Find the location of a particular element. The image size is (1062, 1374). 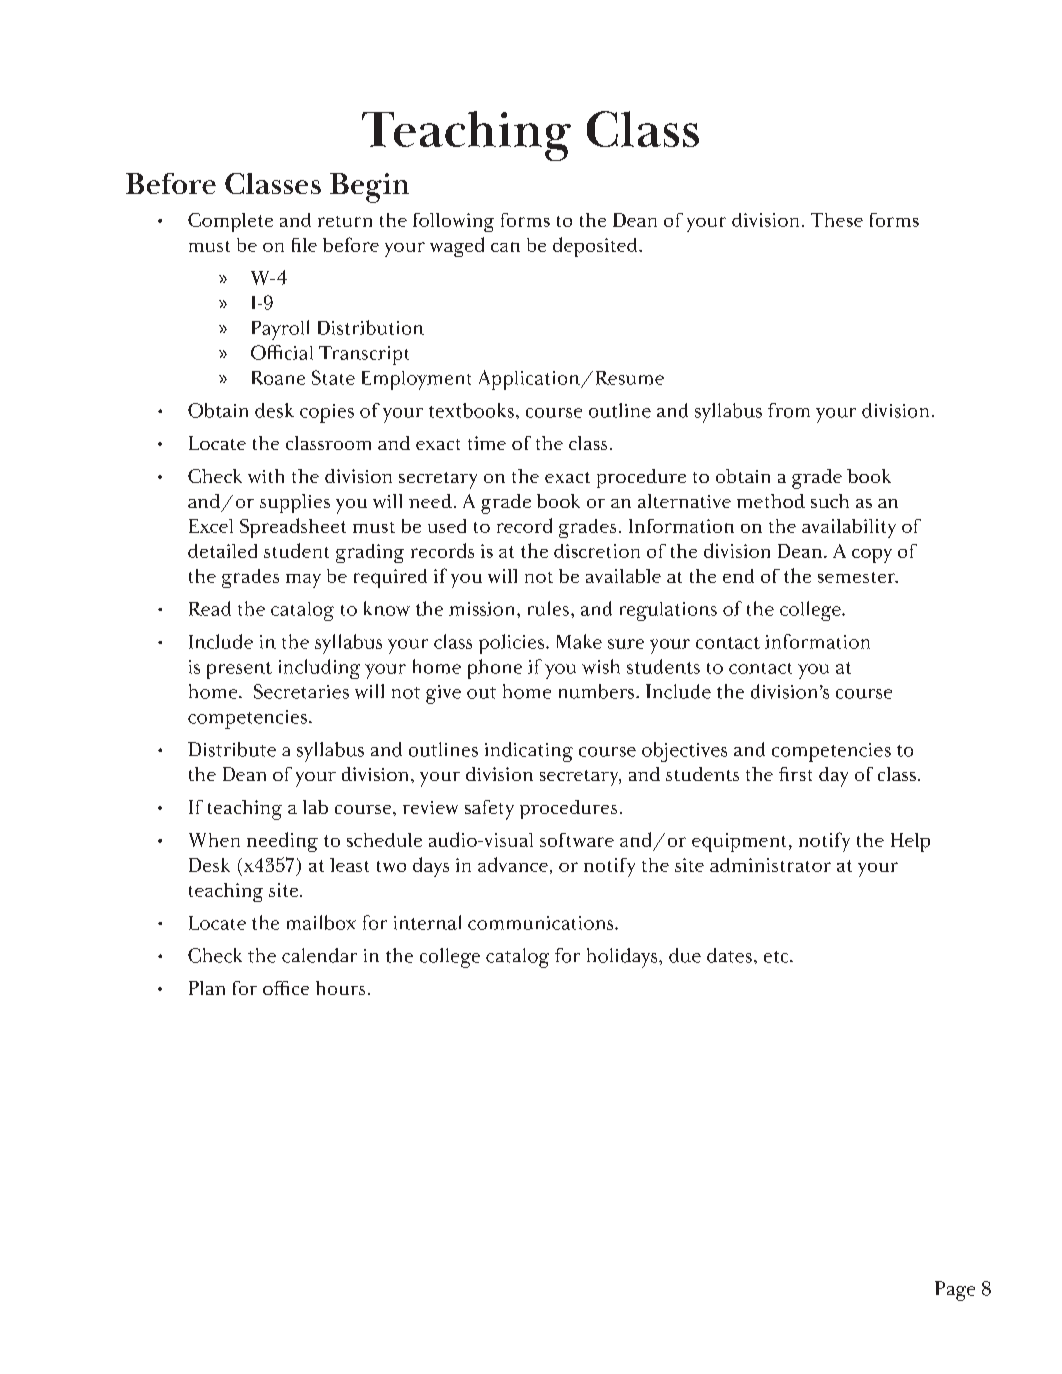

These is located at coordinates (837, 220).
